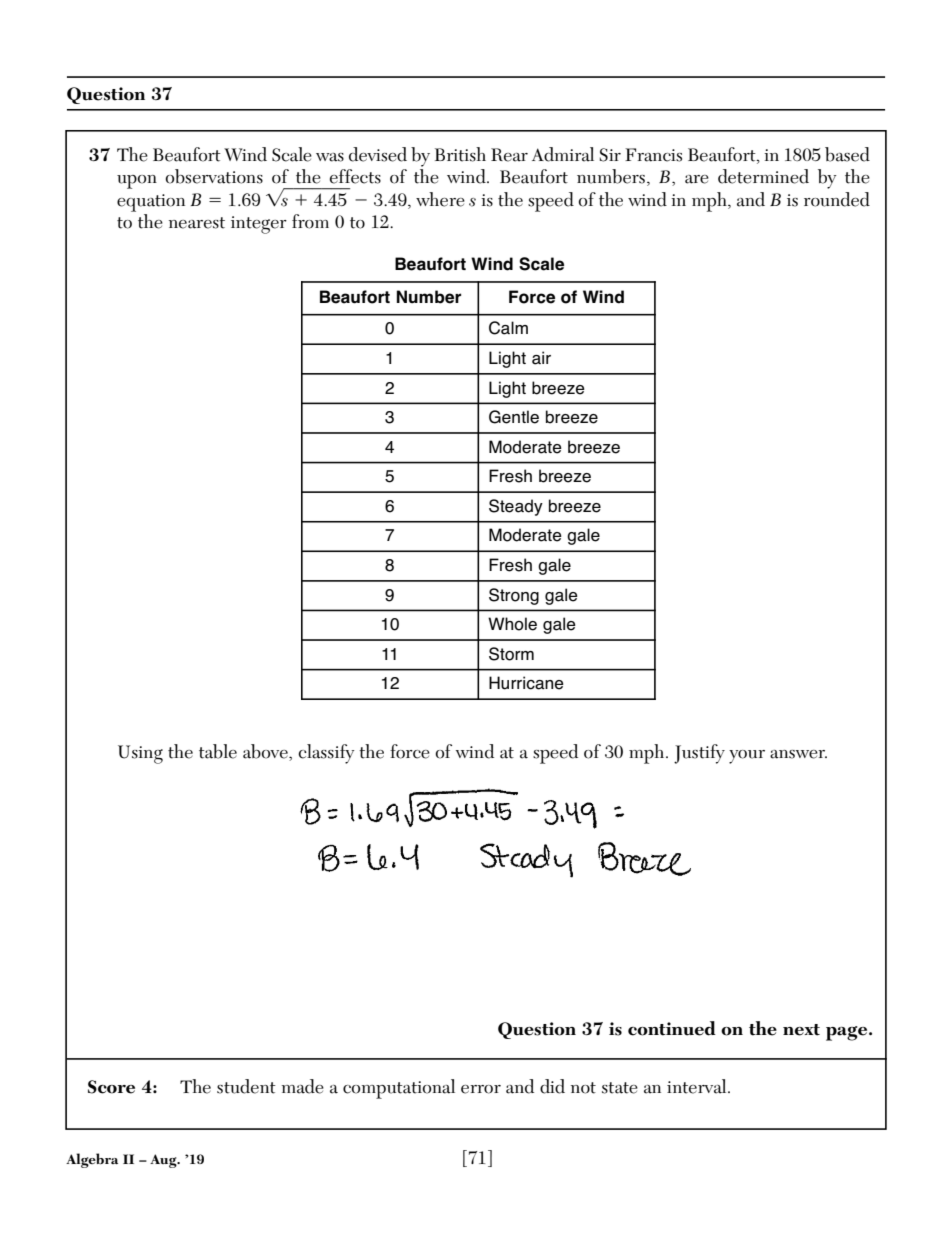  What do you see at coordinates (164, 1161) in the document?
I see `Aug` at bounding box center [164, 1161].
